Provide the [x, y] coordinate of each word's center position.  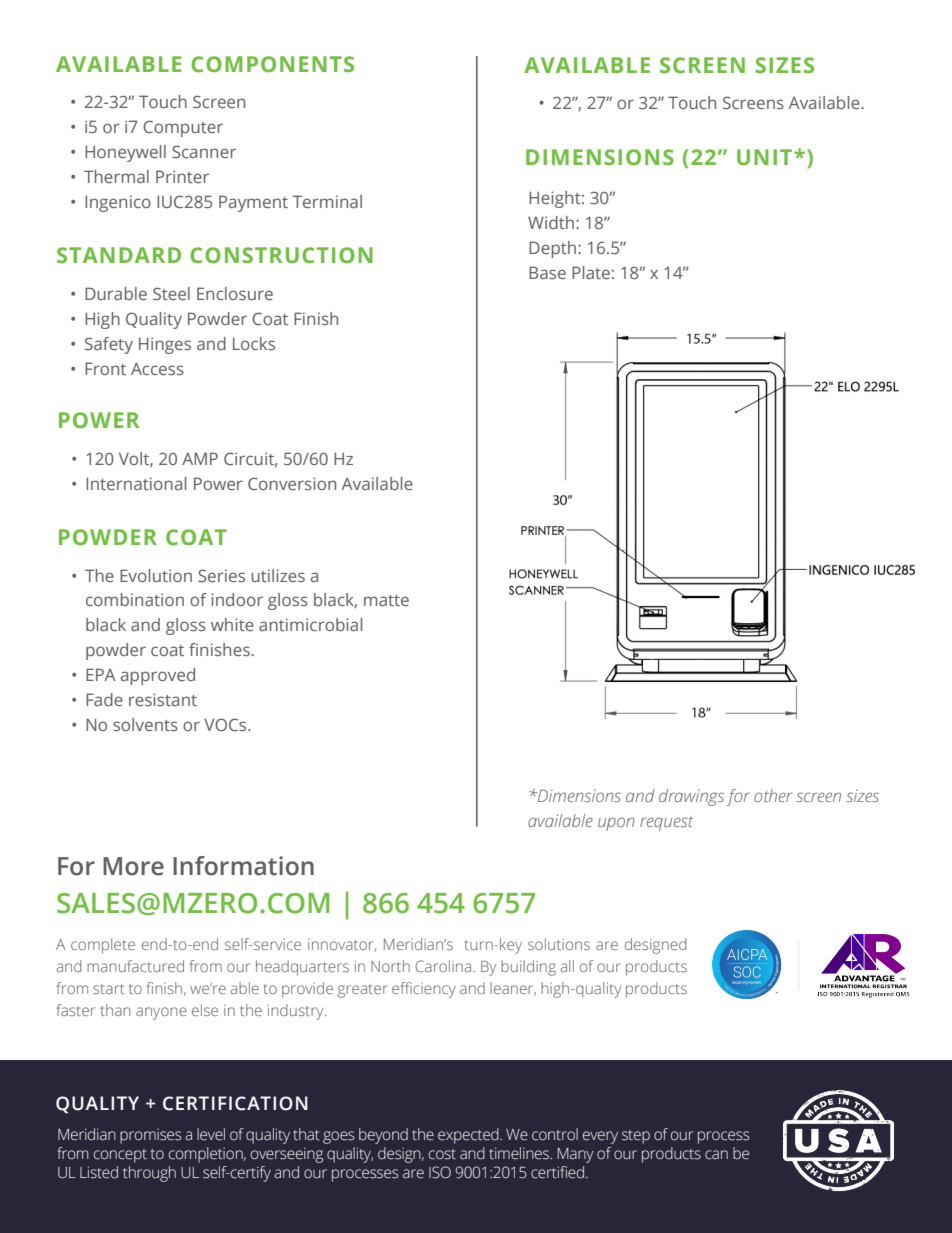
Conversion [292, 483]
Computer [183, 128]
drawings [691, 797]
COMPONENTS [272, 64]
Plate [591, 272]
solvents [145, 724]
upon [616, 824]
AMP [200, 458]
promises [150, 1136]
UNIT [766, 157]
